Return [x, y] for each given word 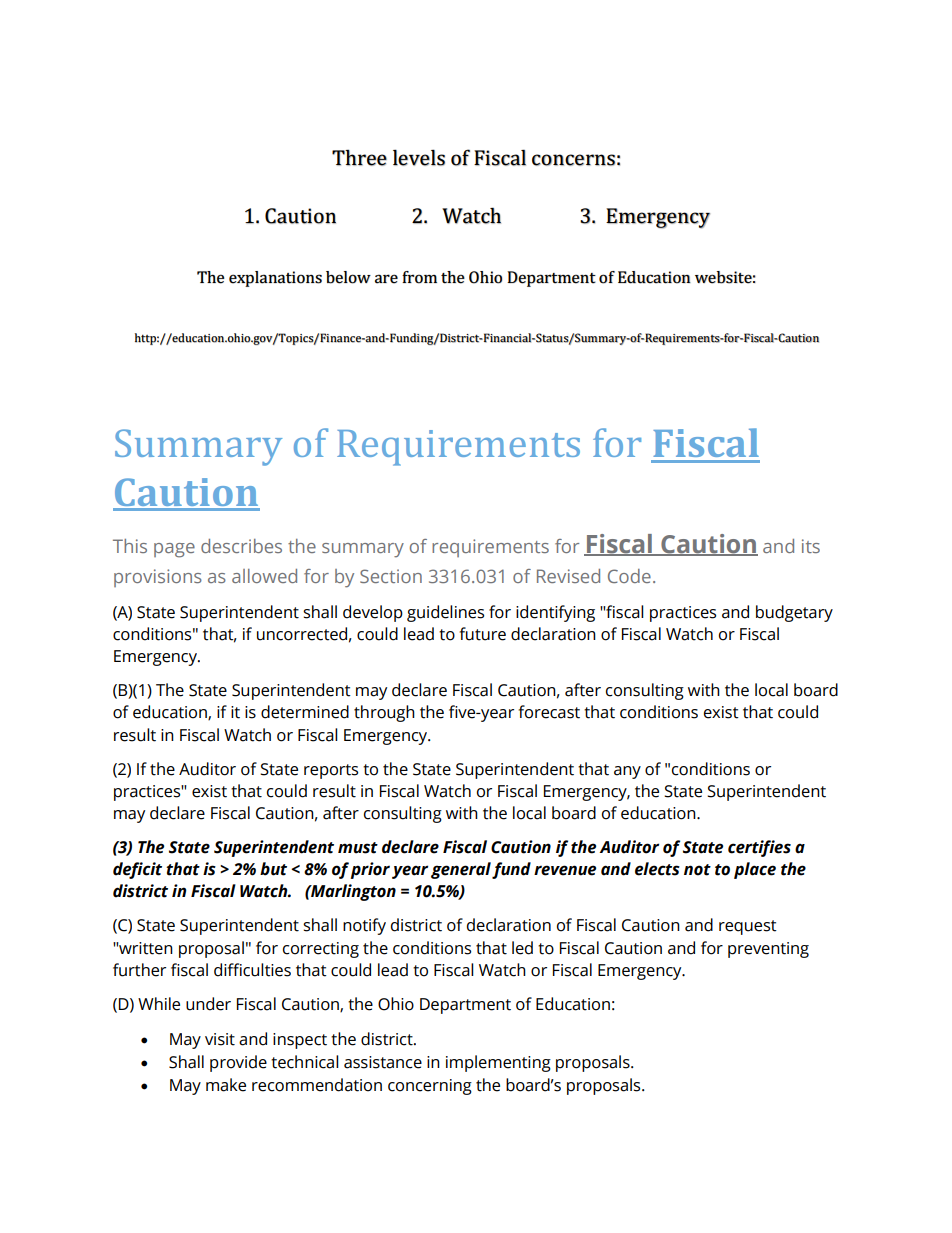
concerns [573, 160]
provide [238, 1063]
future [483, 634]
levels [419, 157]
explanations [275, 279]
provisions [158, 578]
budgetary [794, 613]
